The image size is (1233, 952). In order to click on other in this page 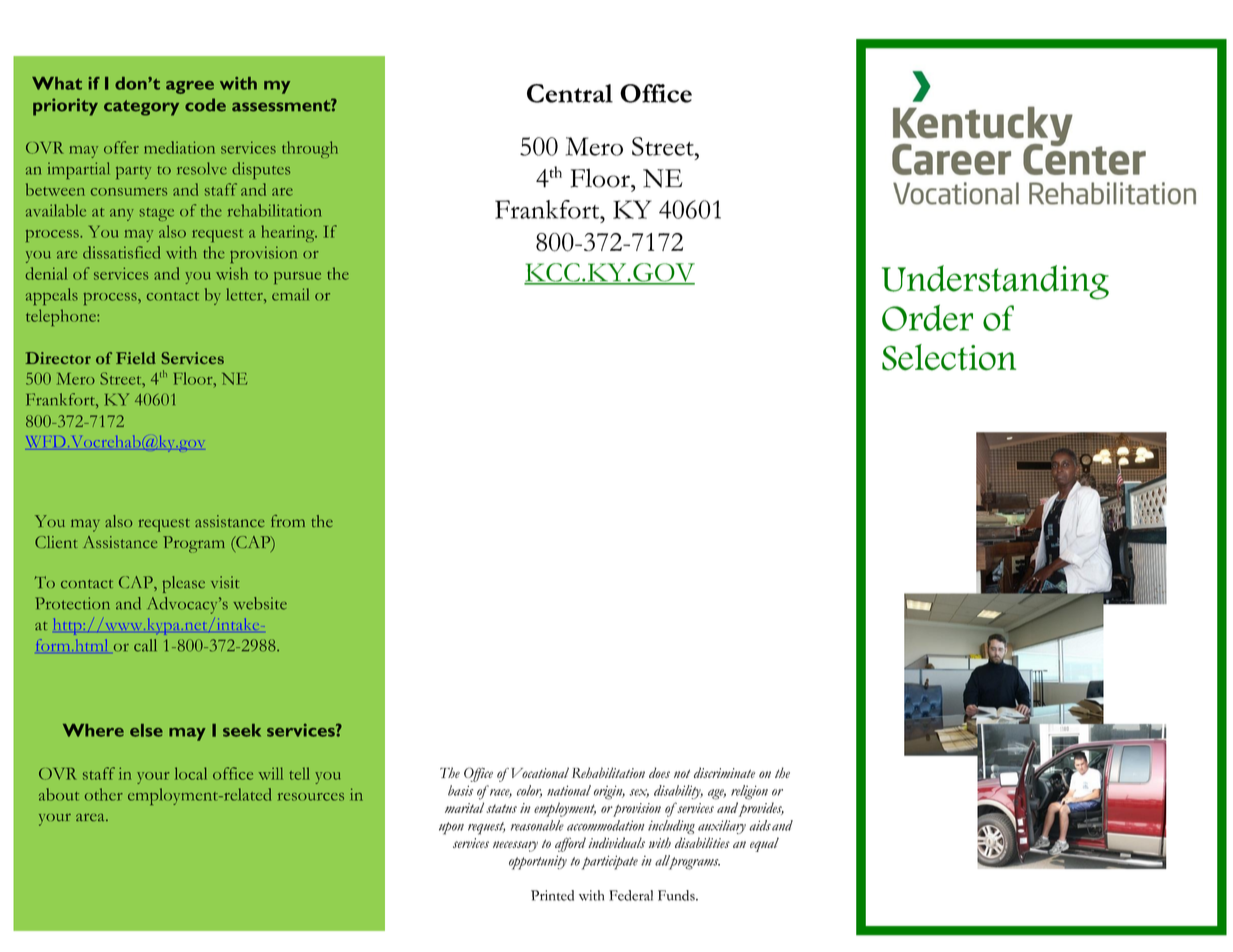, I will do `click(104, 794)`.
